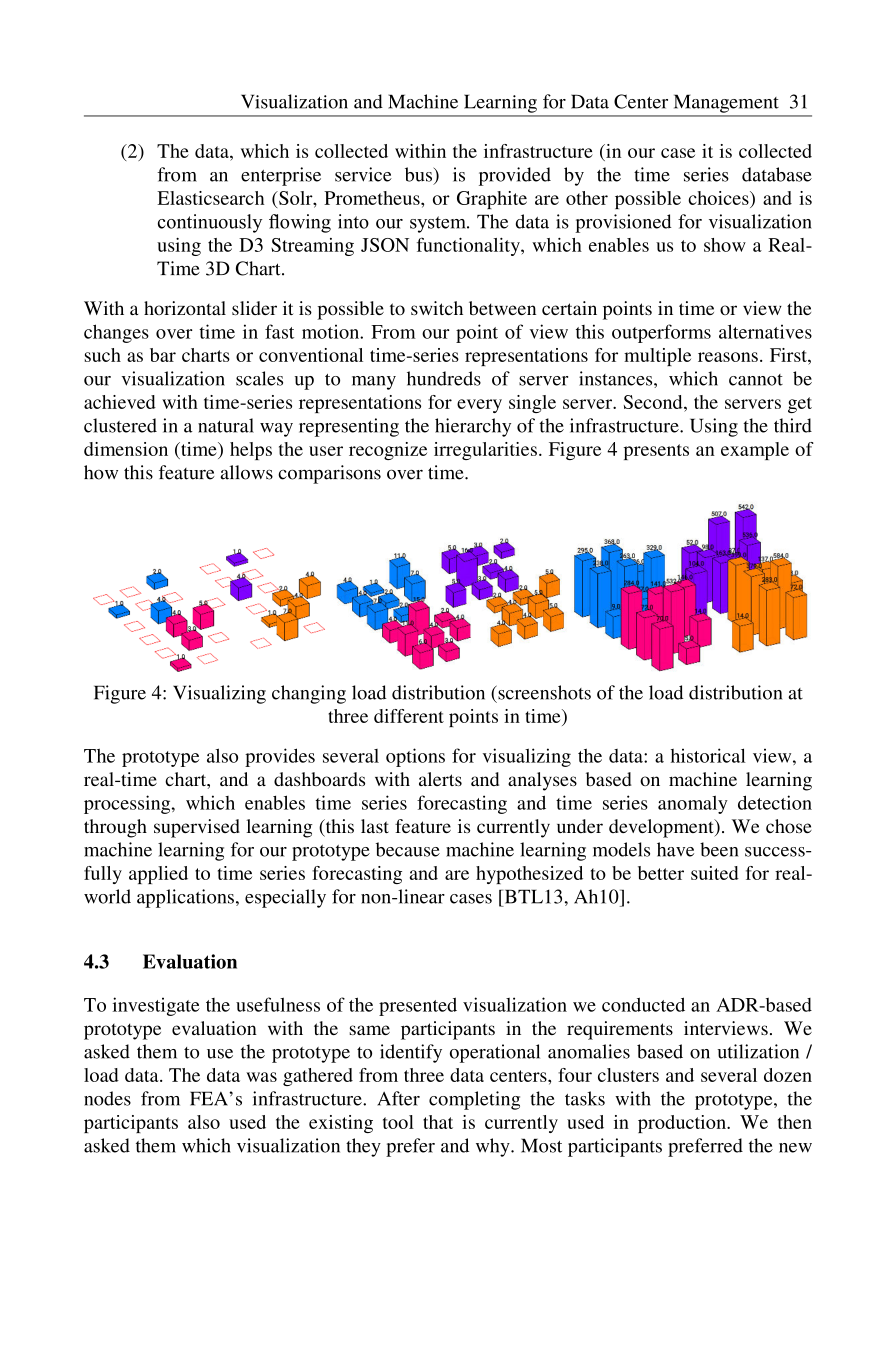  Describe the element at coordinates (726, 104) in the screenshot. I see `Management` at that location.
